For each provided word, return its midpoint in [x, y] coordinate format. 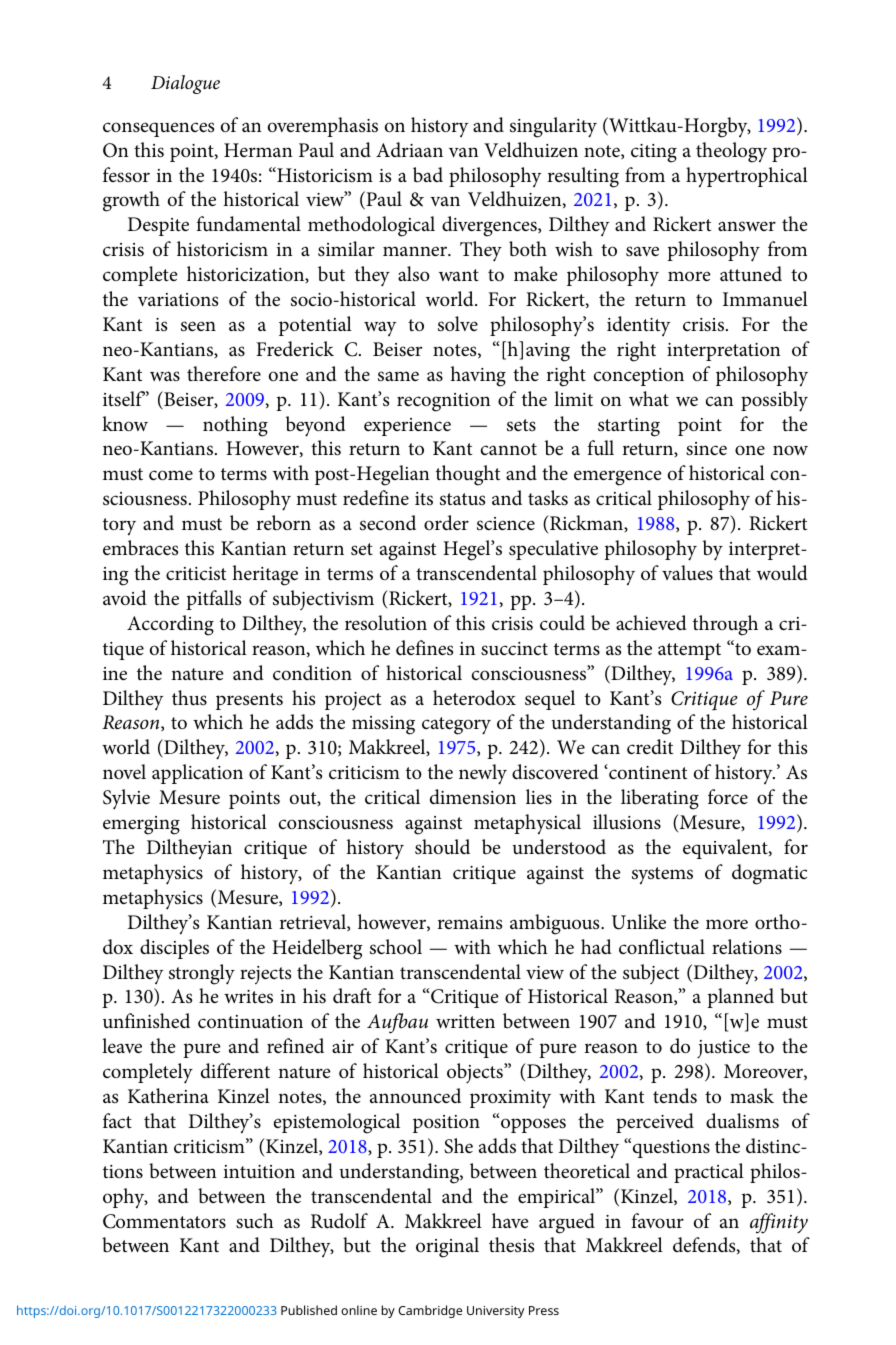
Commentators [164, 1221]
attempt [689, 651]
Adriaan [409, 149]
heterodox [474, 698]
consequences [158, 129]
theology [731, 152]
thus [189, 698]
